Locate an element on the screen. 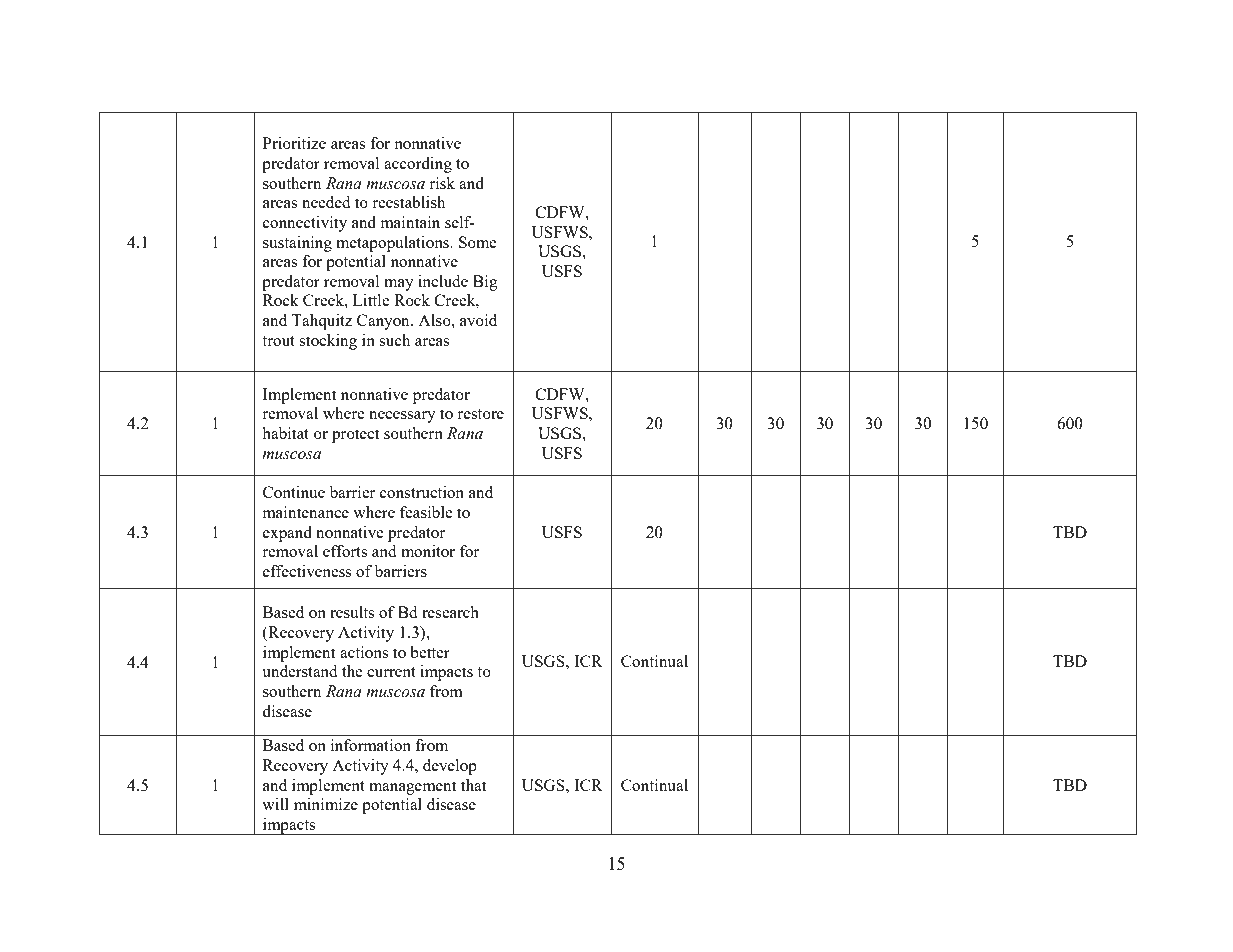  risk is located at coordinates (442, 183).
